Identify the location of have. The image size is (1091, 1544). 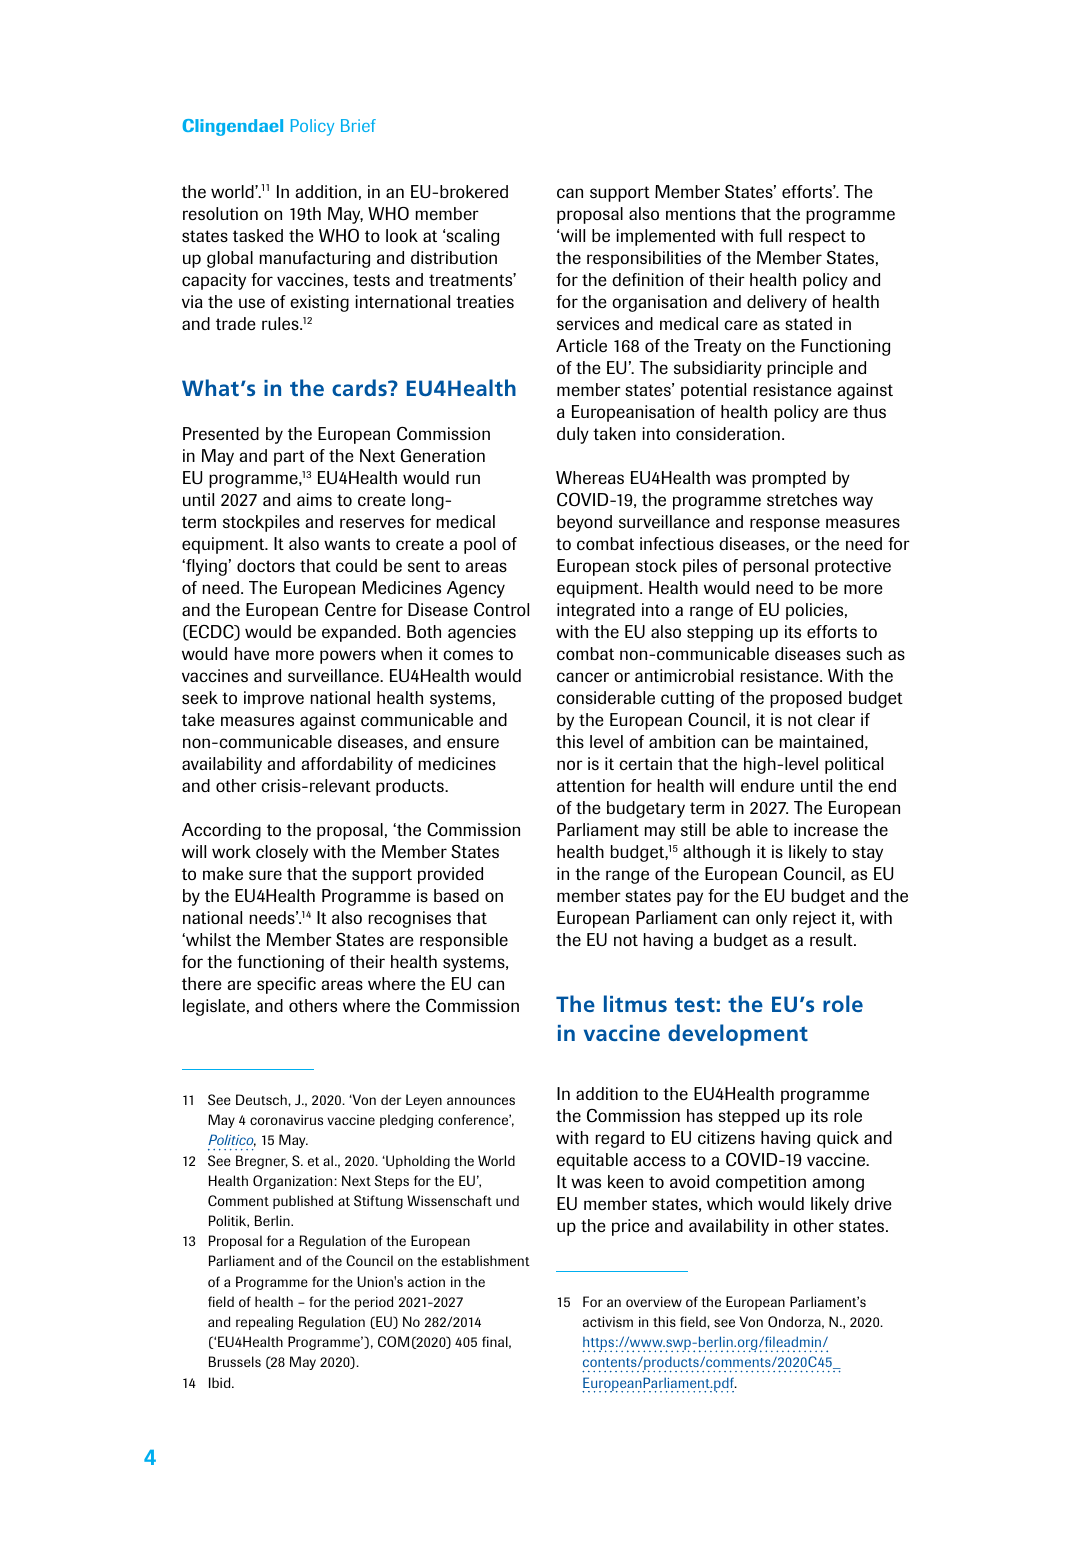
(252, 653).
